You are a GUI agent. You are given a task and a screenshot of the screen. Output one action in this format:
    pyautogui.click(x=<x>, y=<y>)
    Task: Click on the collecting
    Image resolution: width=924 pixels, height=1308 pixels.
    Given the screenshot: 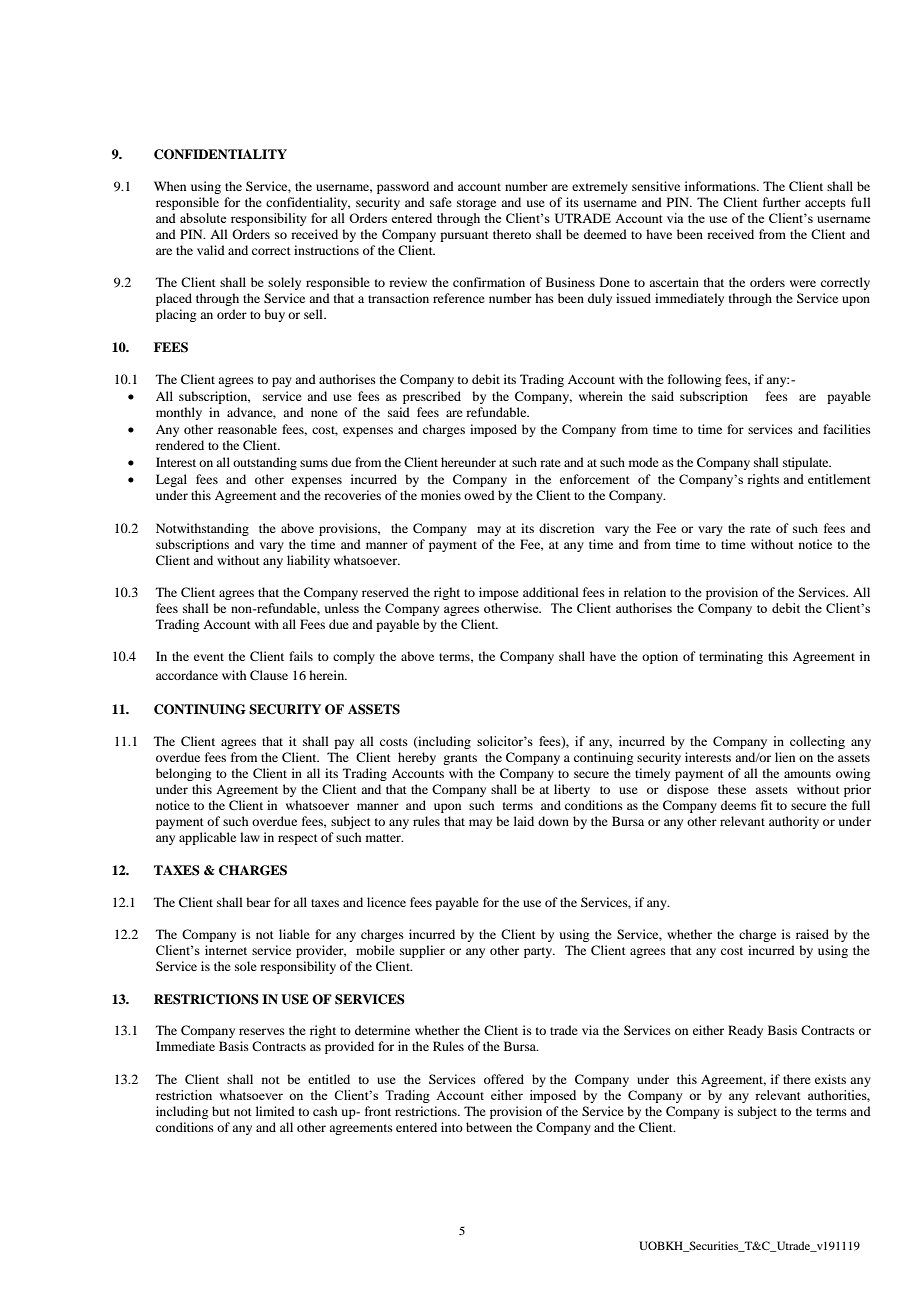 What is the action you would take?
    pyautogui.click(x=817, y=742)
